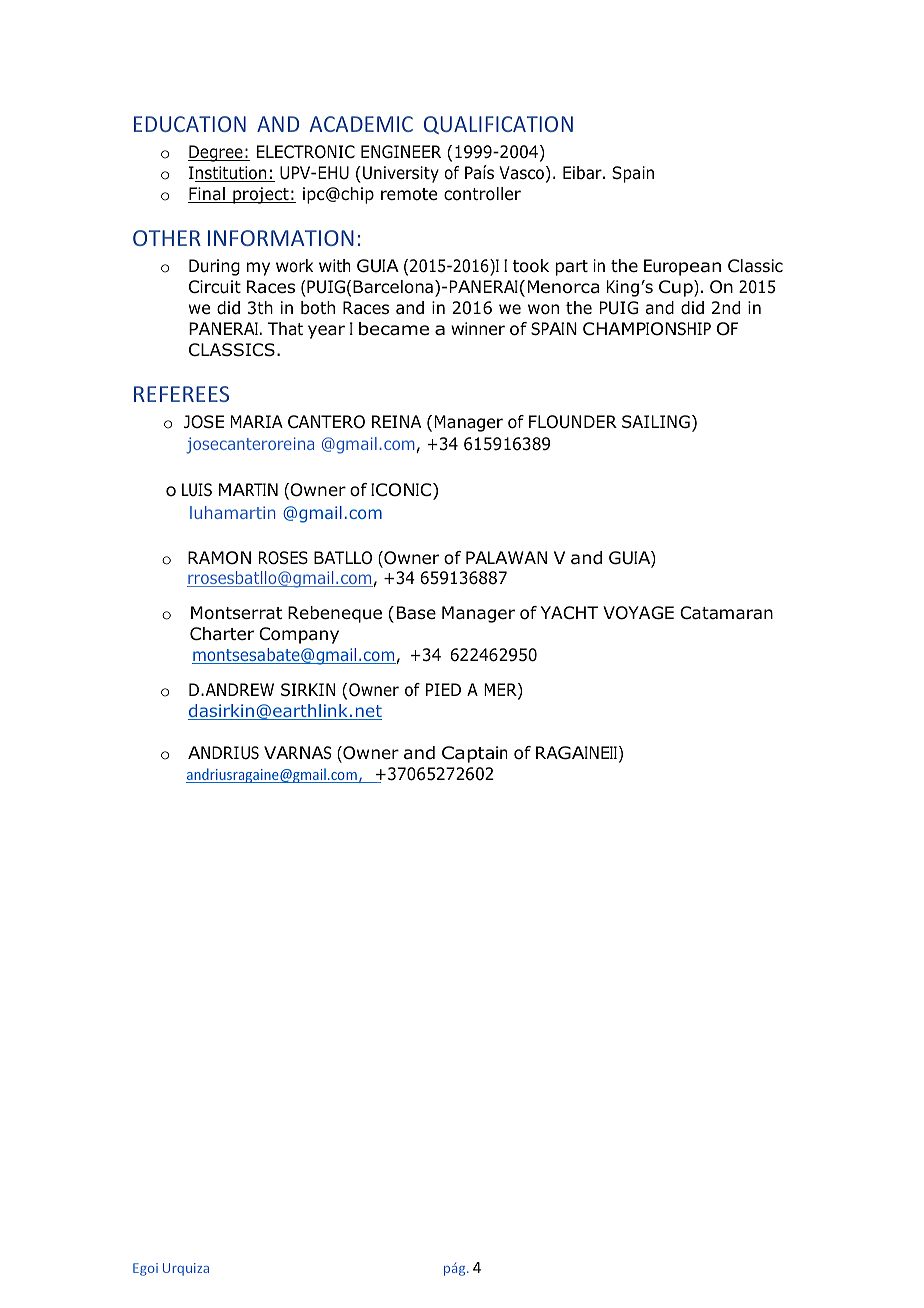  Describe the element at coordinates (443, 689) in the screenshot. I see `PIED` at that location.
